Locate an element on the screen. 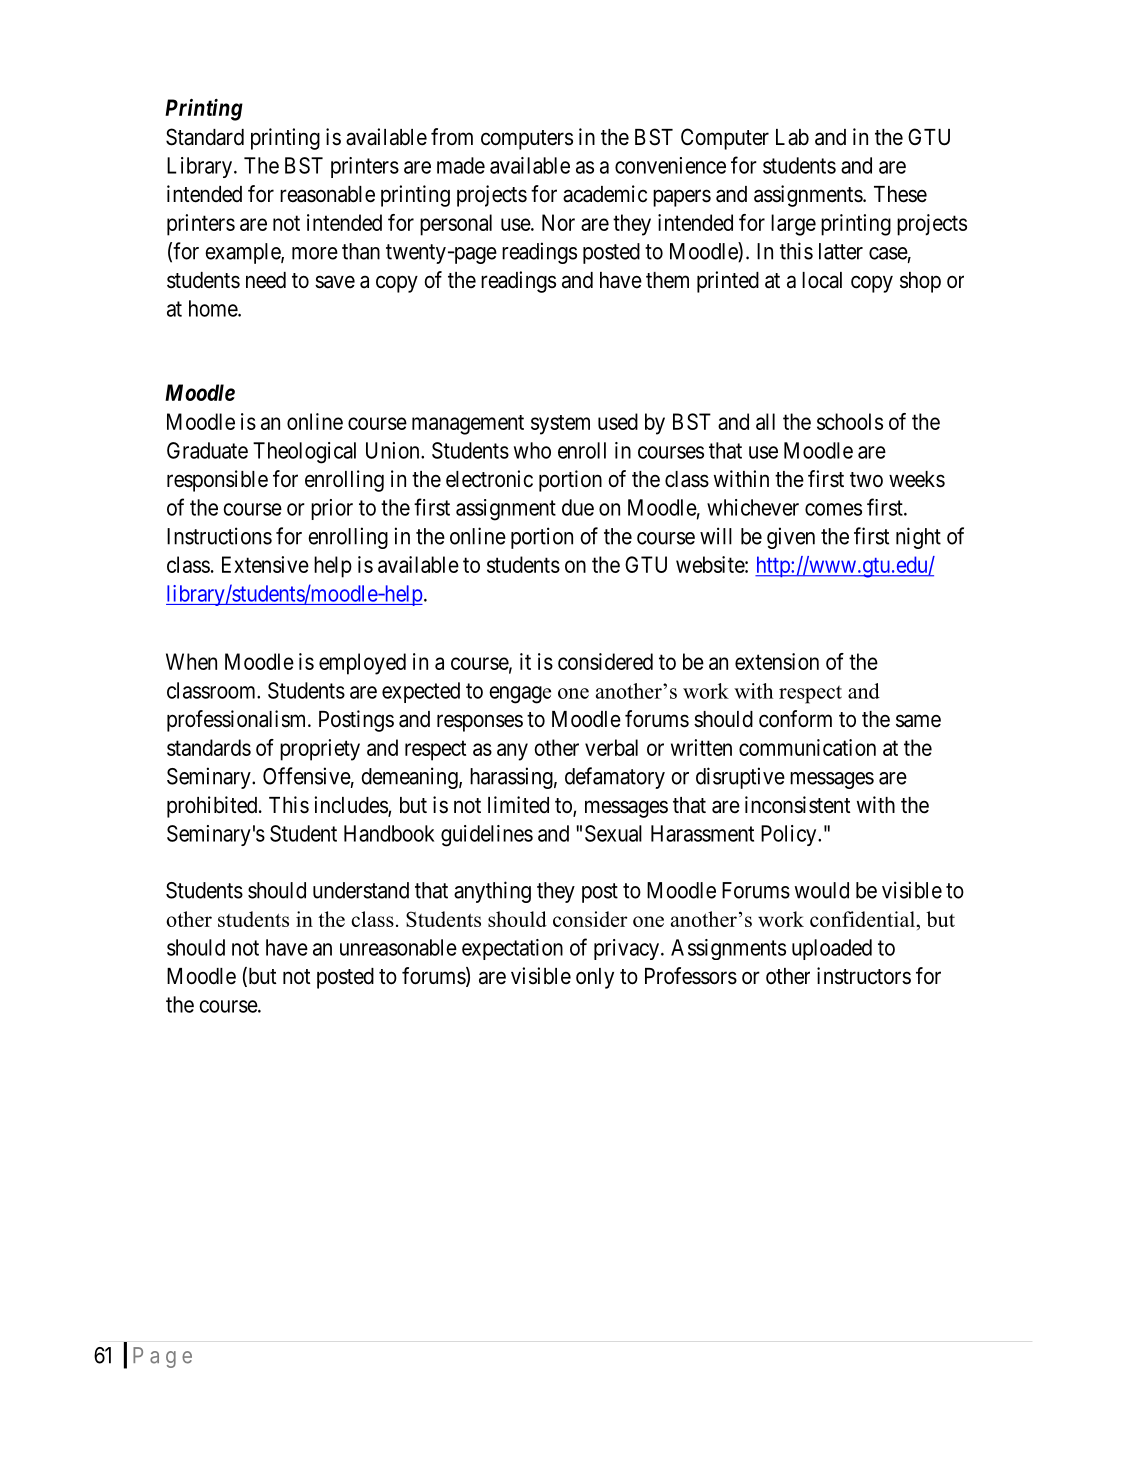 The width and height of the screenshot is (1132, 1465). verbal is located at coordinates (611, 747).
